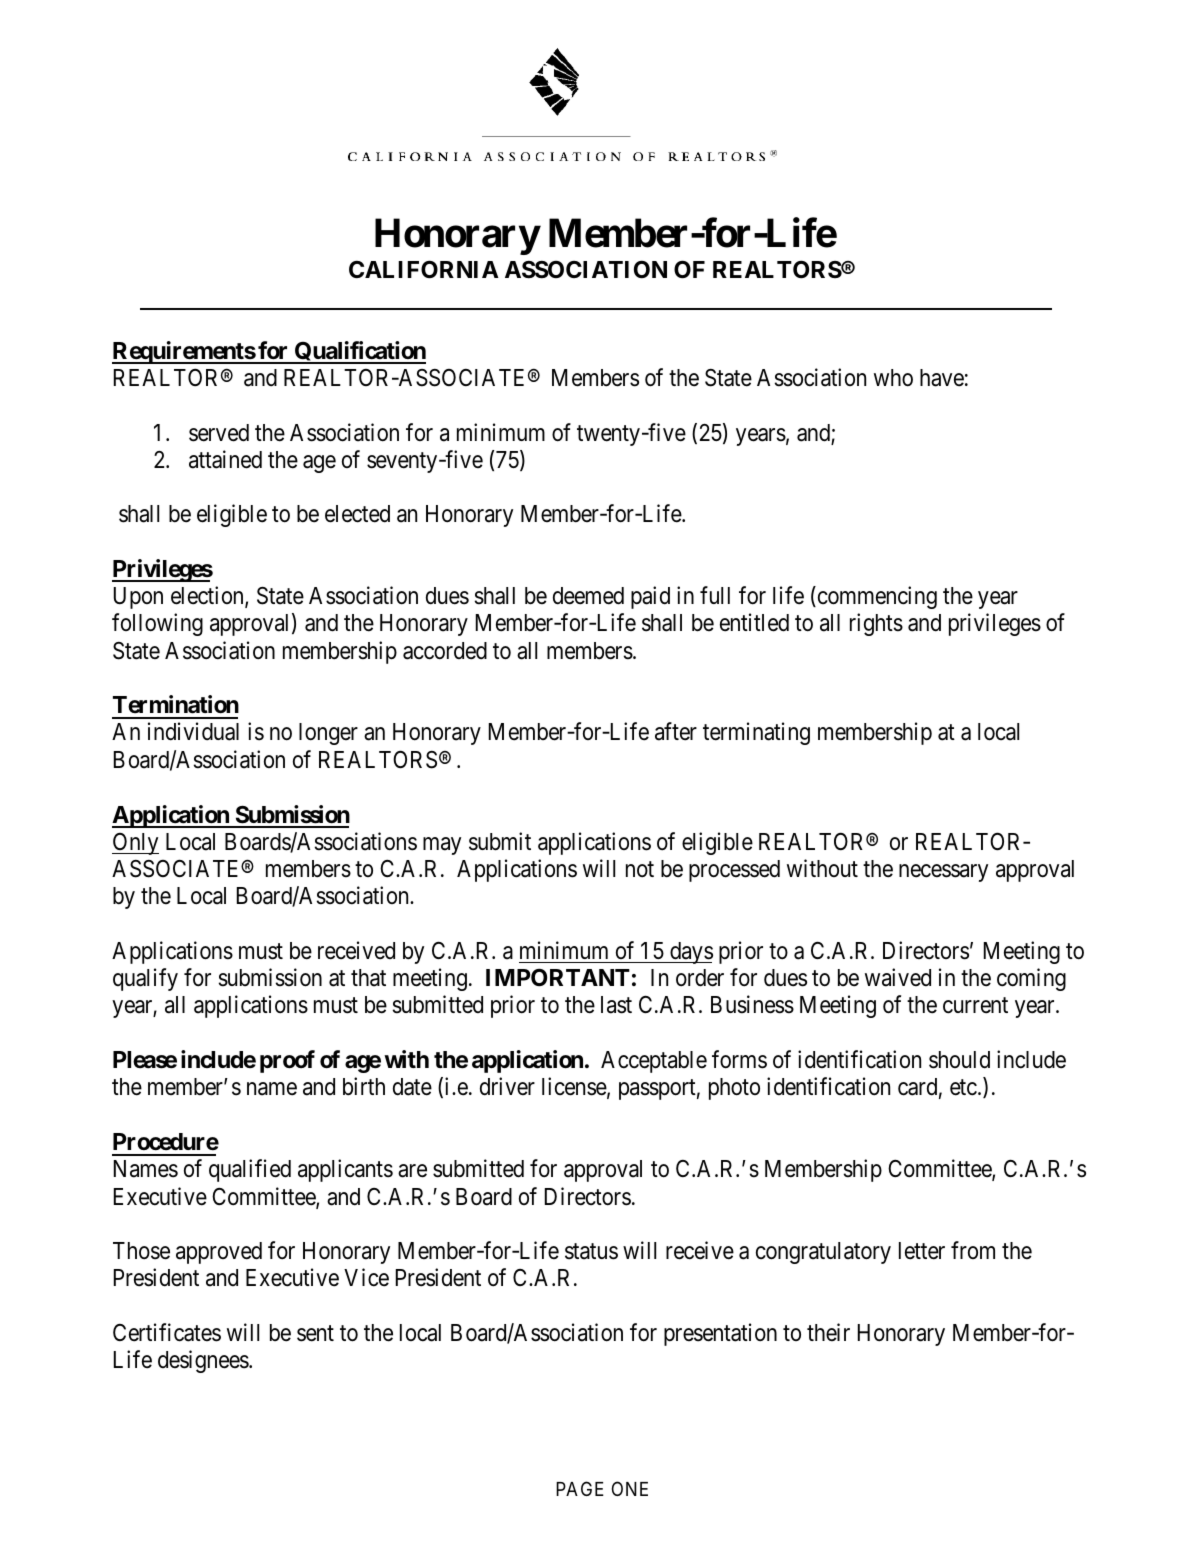 The image size is (1192, 1543). What do you see at coordinates (898, 977) in the screenshot?
I see `waived` at bounding box center [898, 977].
